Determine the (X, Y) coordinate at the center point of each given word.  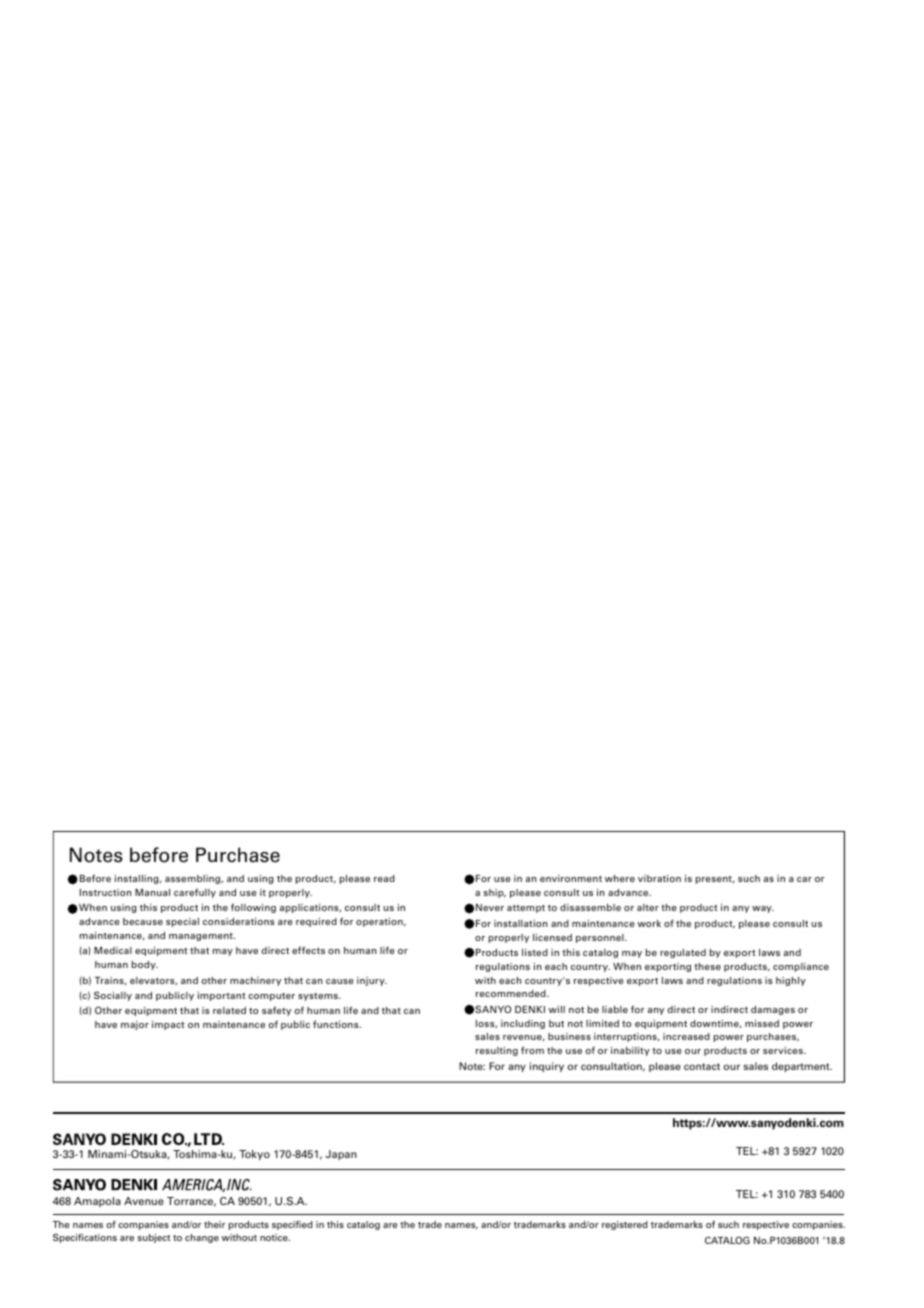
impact (168, 1025)
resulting (497, 1051)
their (214, 1224)
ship (495, 893)
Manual (152, 892)
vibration (659, 878)
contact (702, 1066)
